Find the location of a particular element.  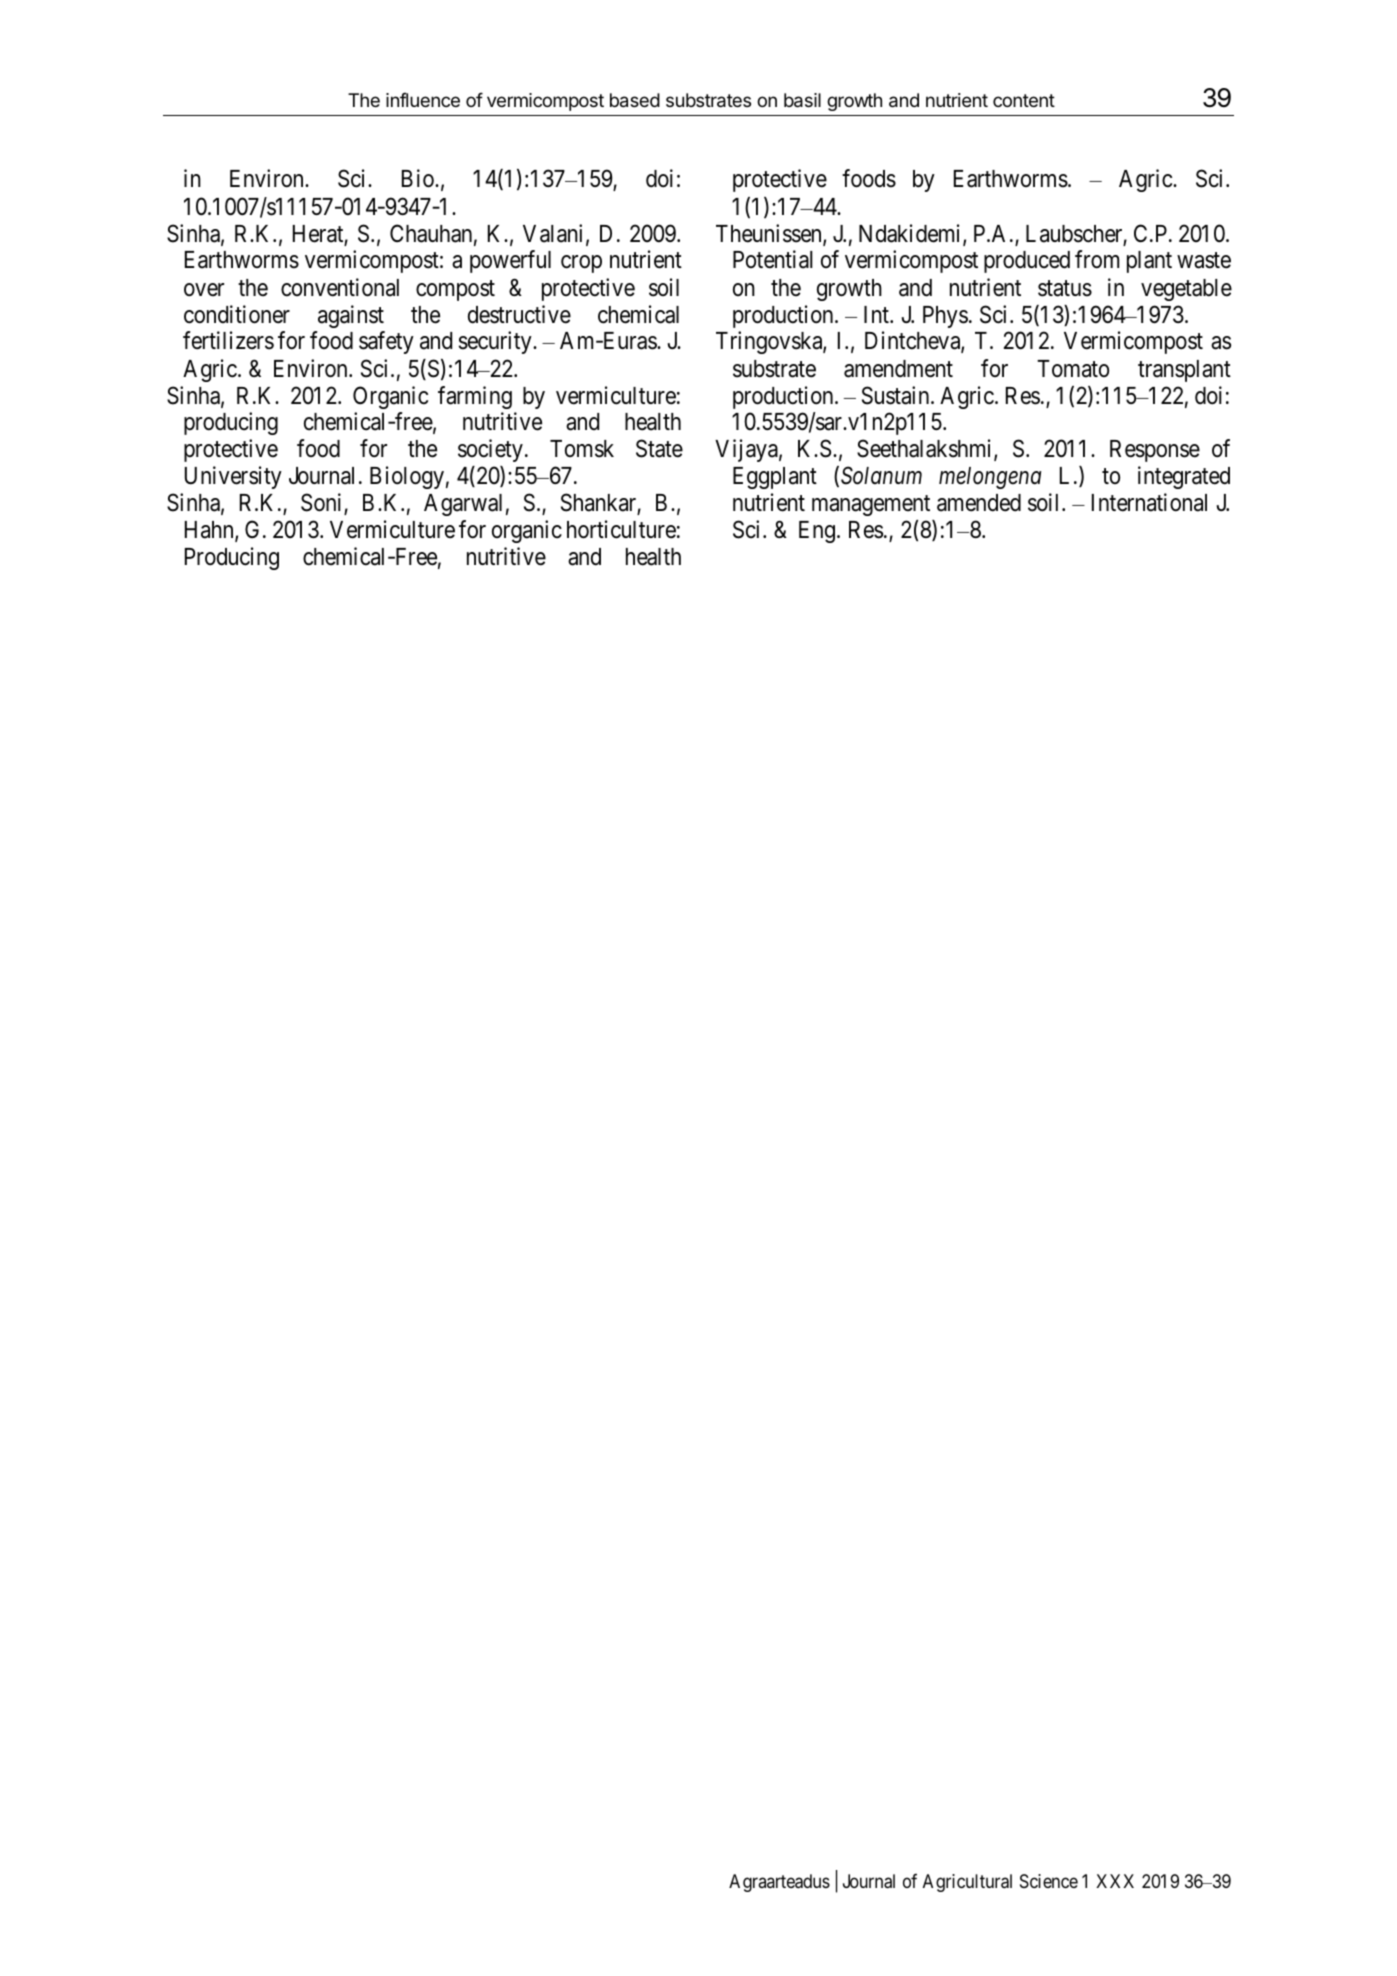

XXX is located at coordinates (1115, 1881).
